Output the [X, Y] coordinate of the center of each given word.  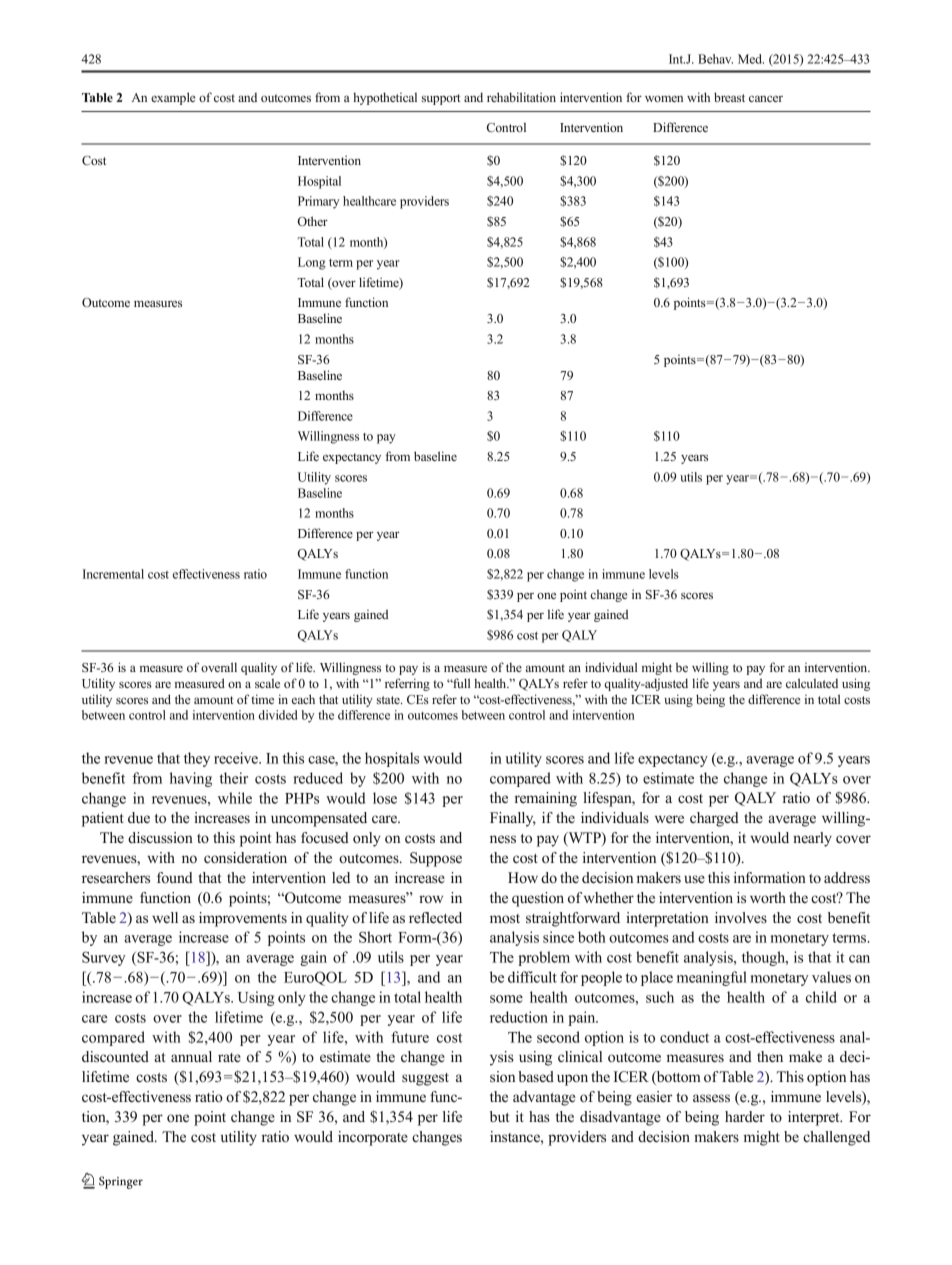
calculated [812, 683]
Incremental [113, 574]
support [441, 99]
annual [191, 1056]
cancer [766, 98]
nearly [812, 839]
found [175, 877]
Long [311, 263]
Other [313, 221]
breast [729, 97]
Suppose [436, 859]
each [303, 699]
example [173, 98]
